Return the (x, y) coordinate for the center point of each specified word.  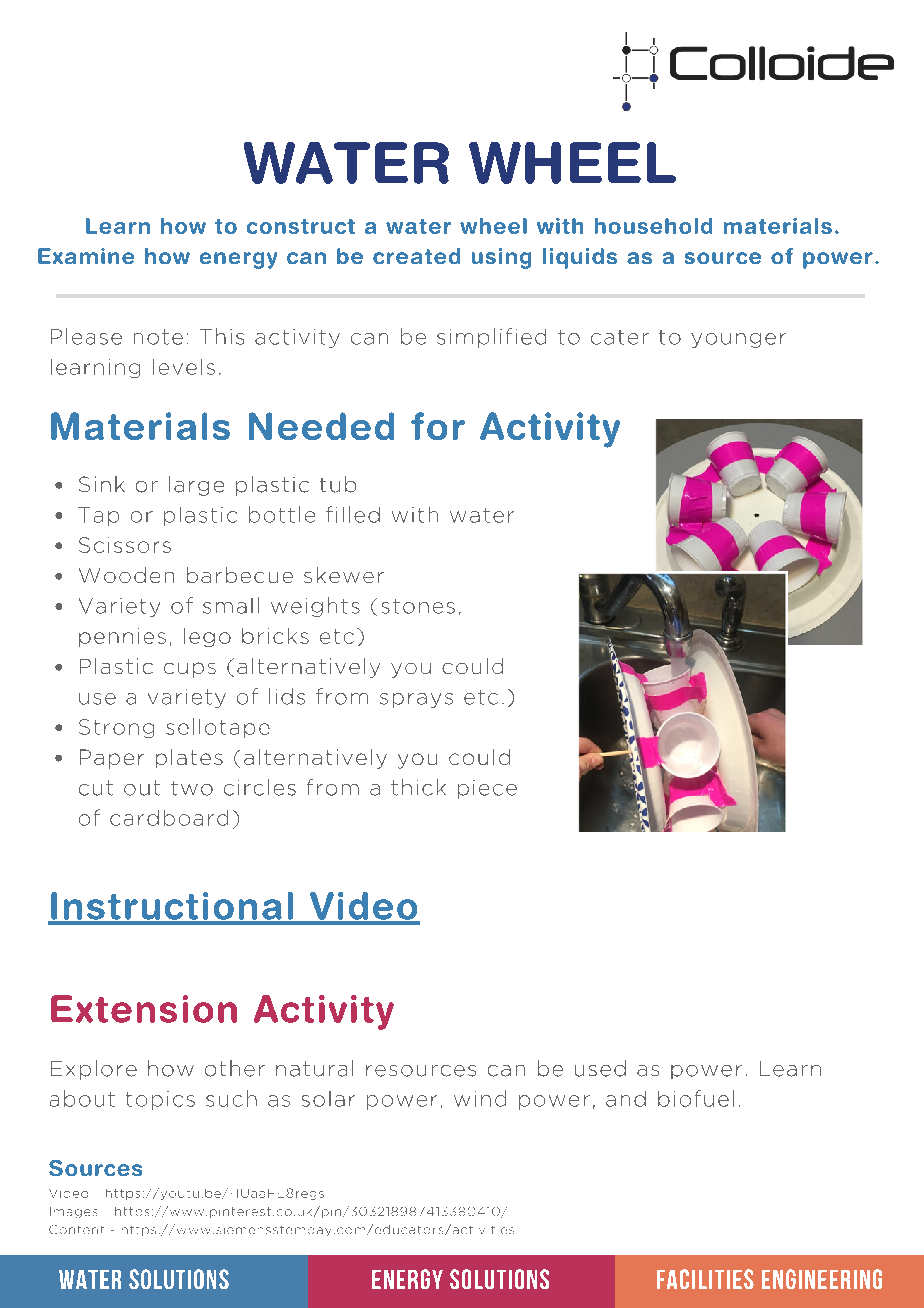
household (653, 226)
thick (418, 787)
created (416, 256)
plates (189, 758)
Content (76, 1229)
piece (487, 789)
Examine (86, 256)
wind (480, 1098)
